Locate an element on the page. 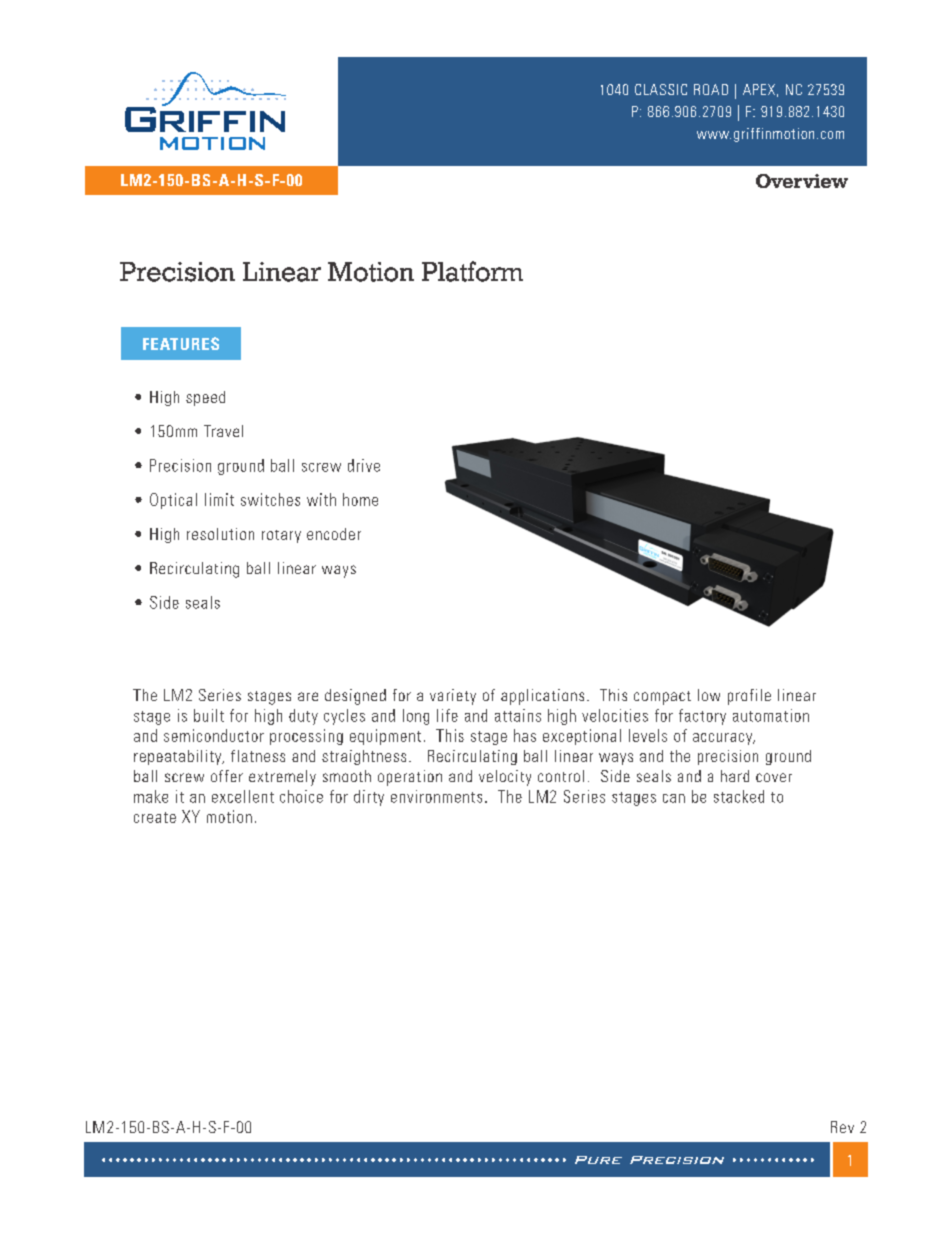 The image size is (952, 1233). stacked is located at coordinates (739, 796).
